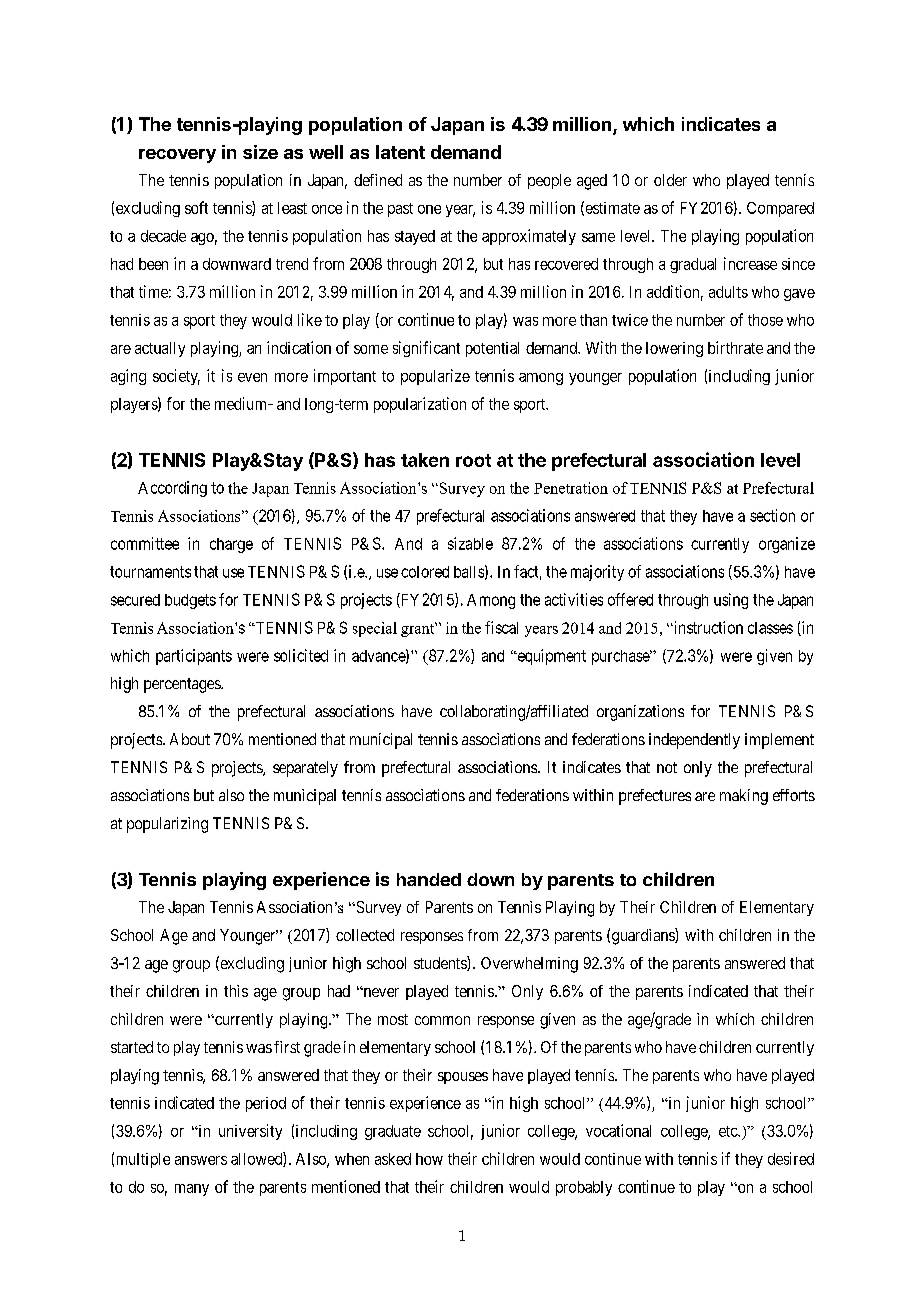 Image resolution: width=924 pixels, height=1308 pixels. I want to click on making, so click(744, 797).
